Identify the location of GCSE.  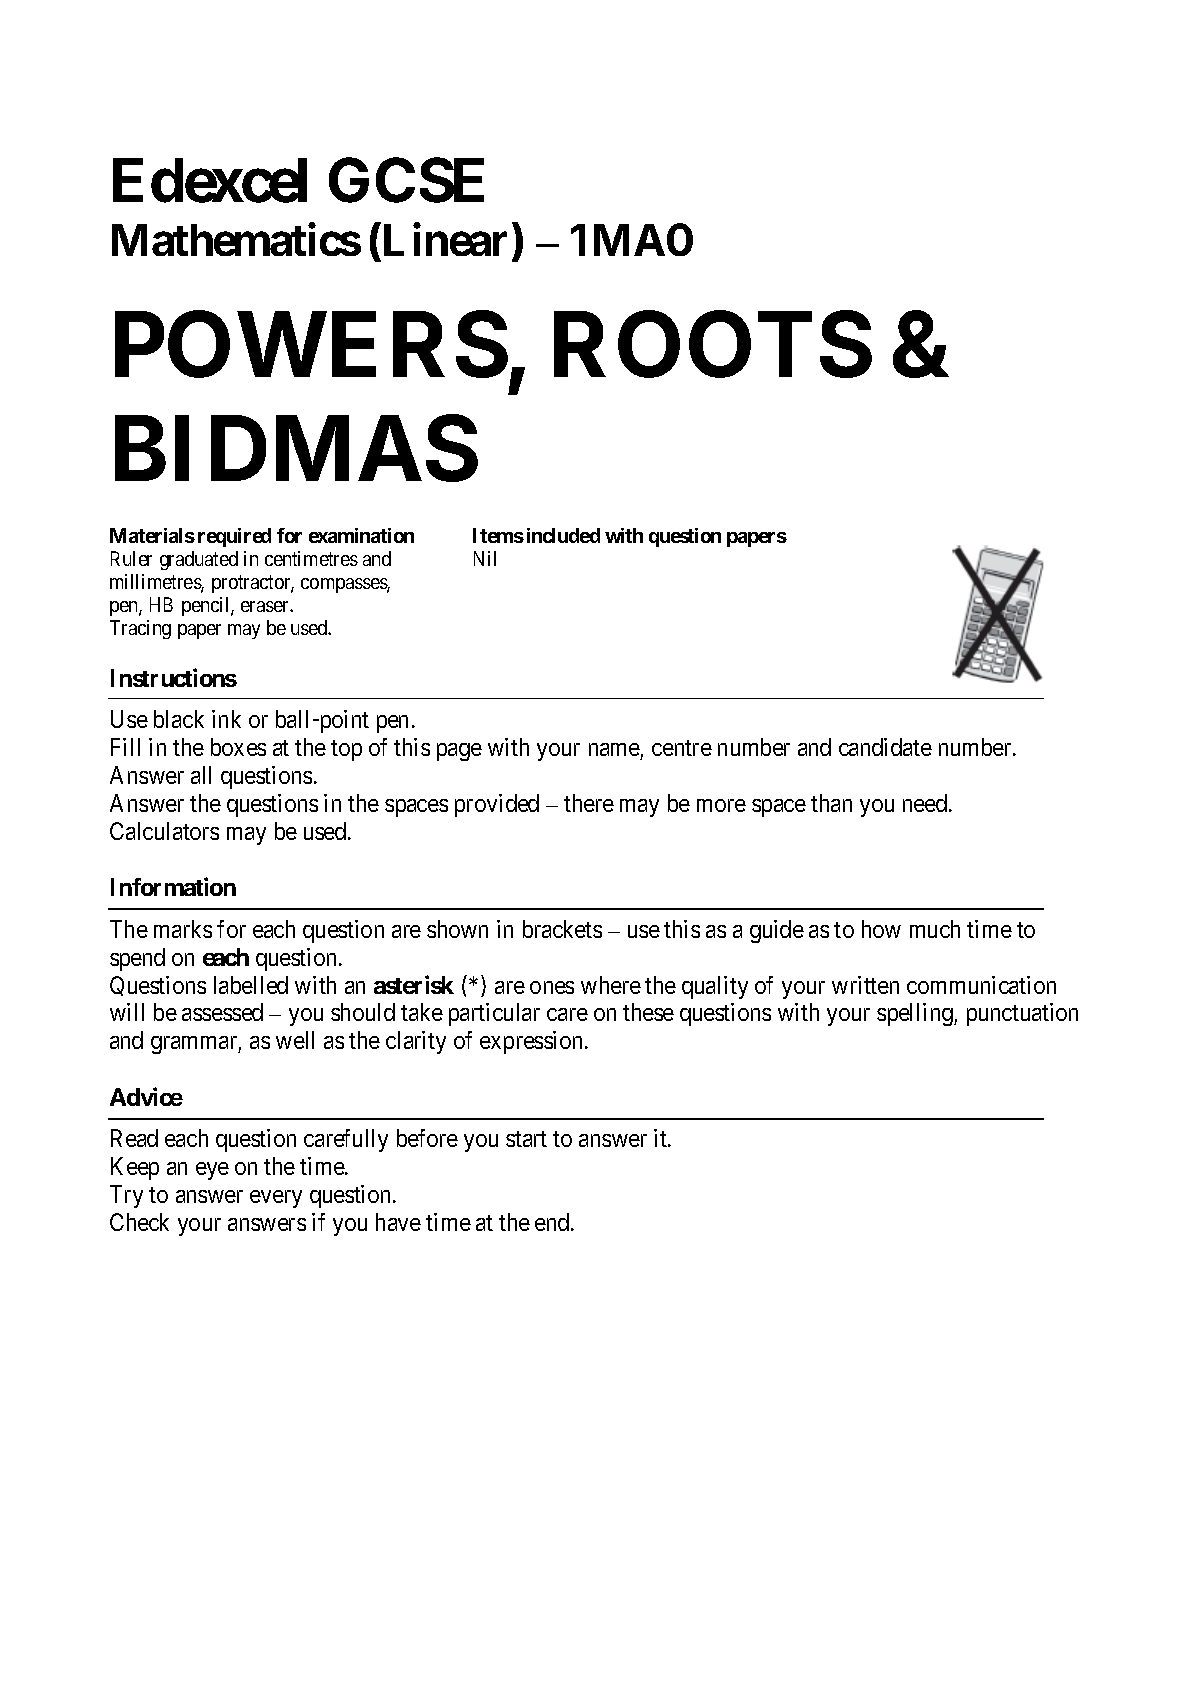
(406, 180).
